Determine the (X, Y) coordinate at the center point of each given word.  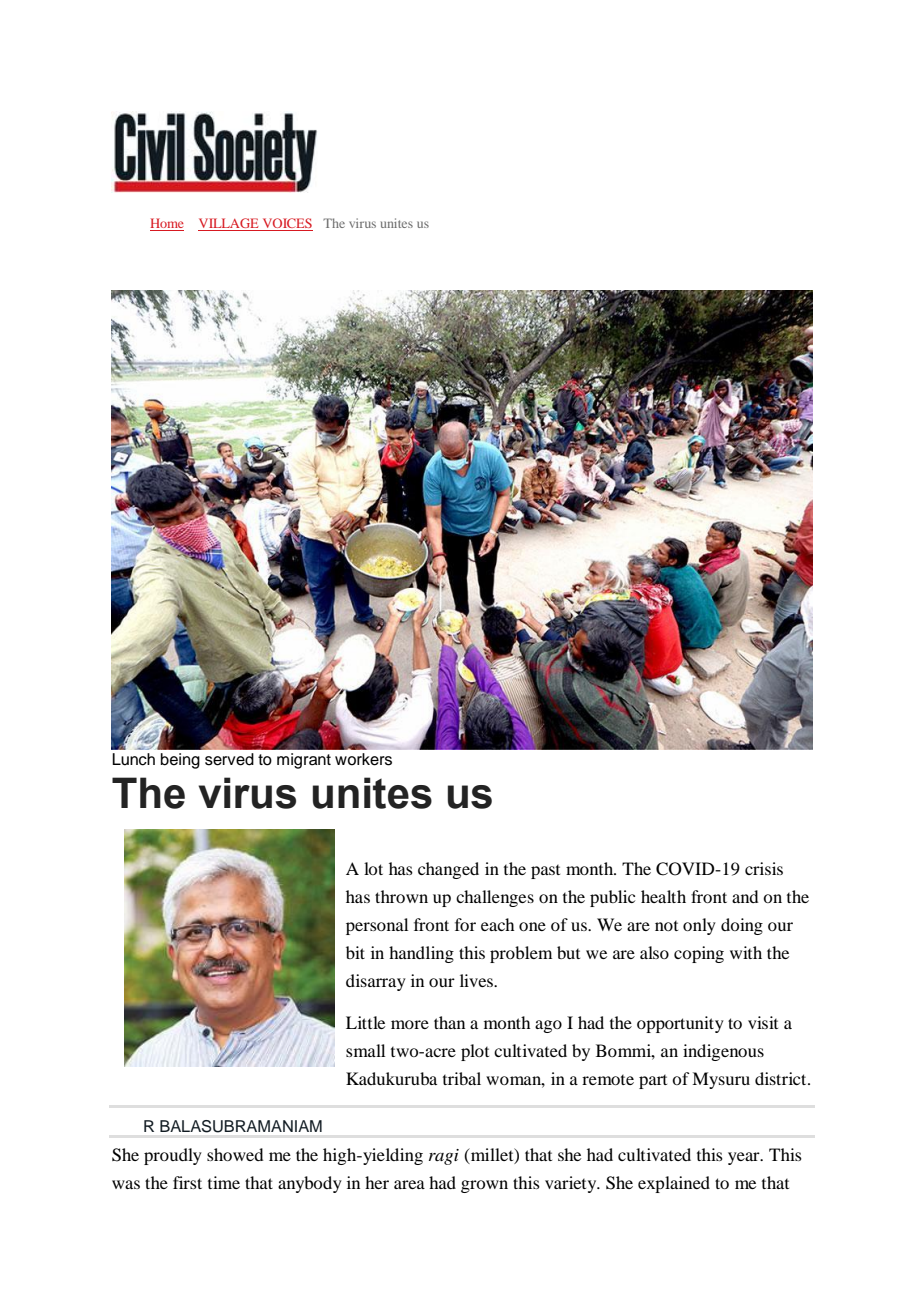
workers (363, 759)
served (229, 759)
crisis (764, 868)
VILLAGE (229, 224)
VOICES (286, 224)
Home (167, 224)
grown (484, 1186)
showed (235, 1154)
